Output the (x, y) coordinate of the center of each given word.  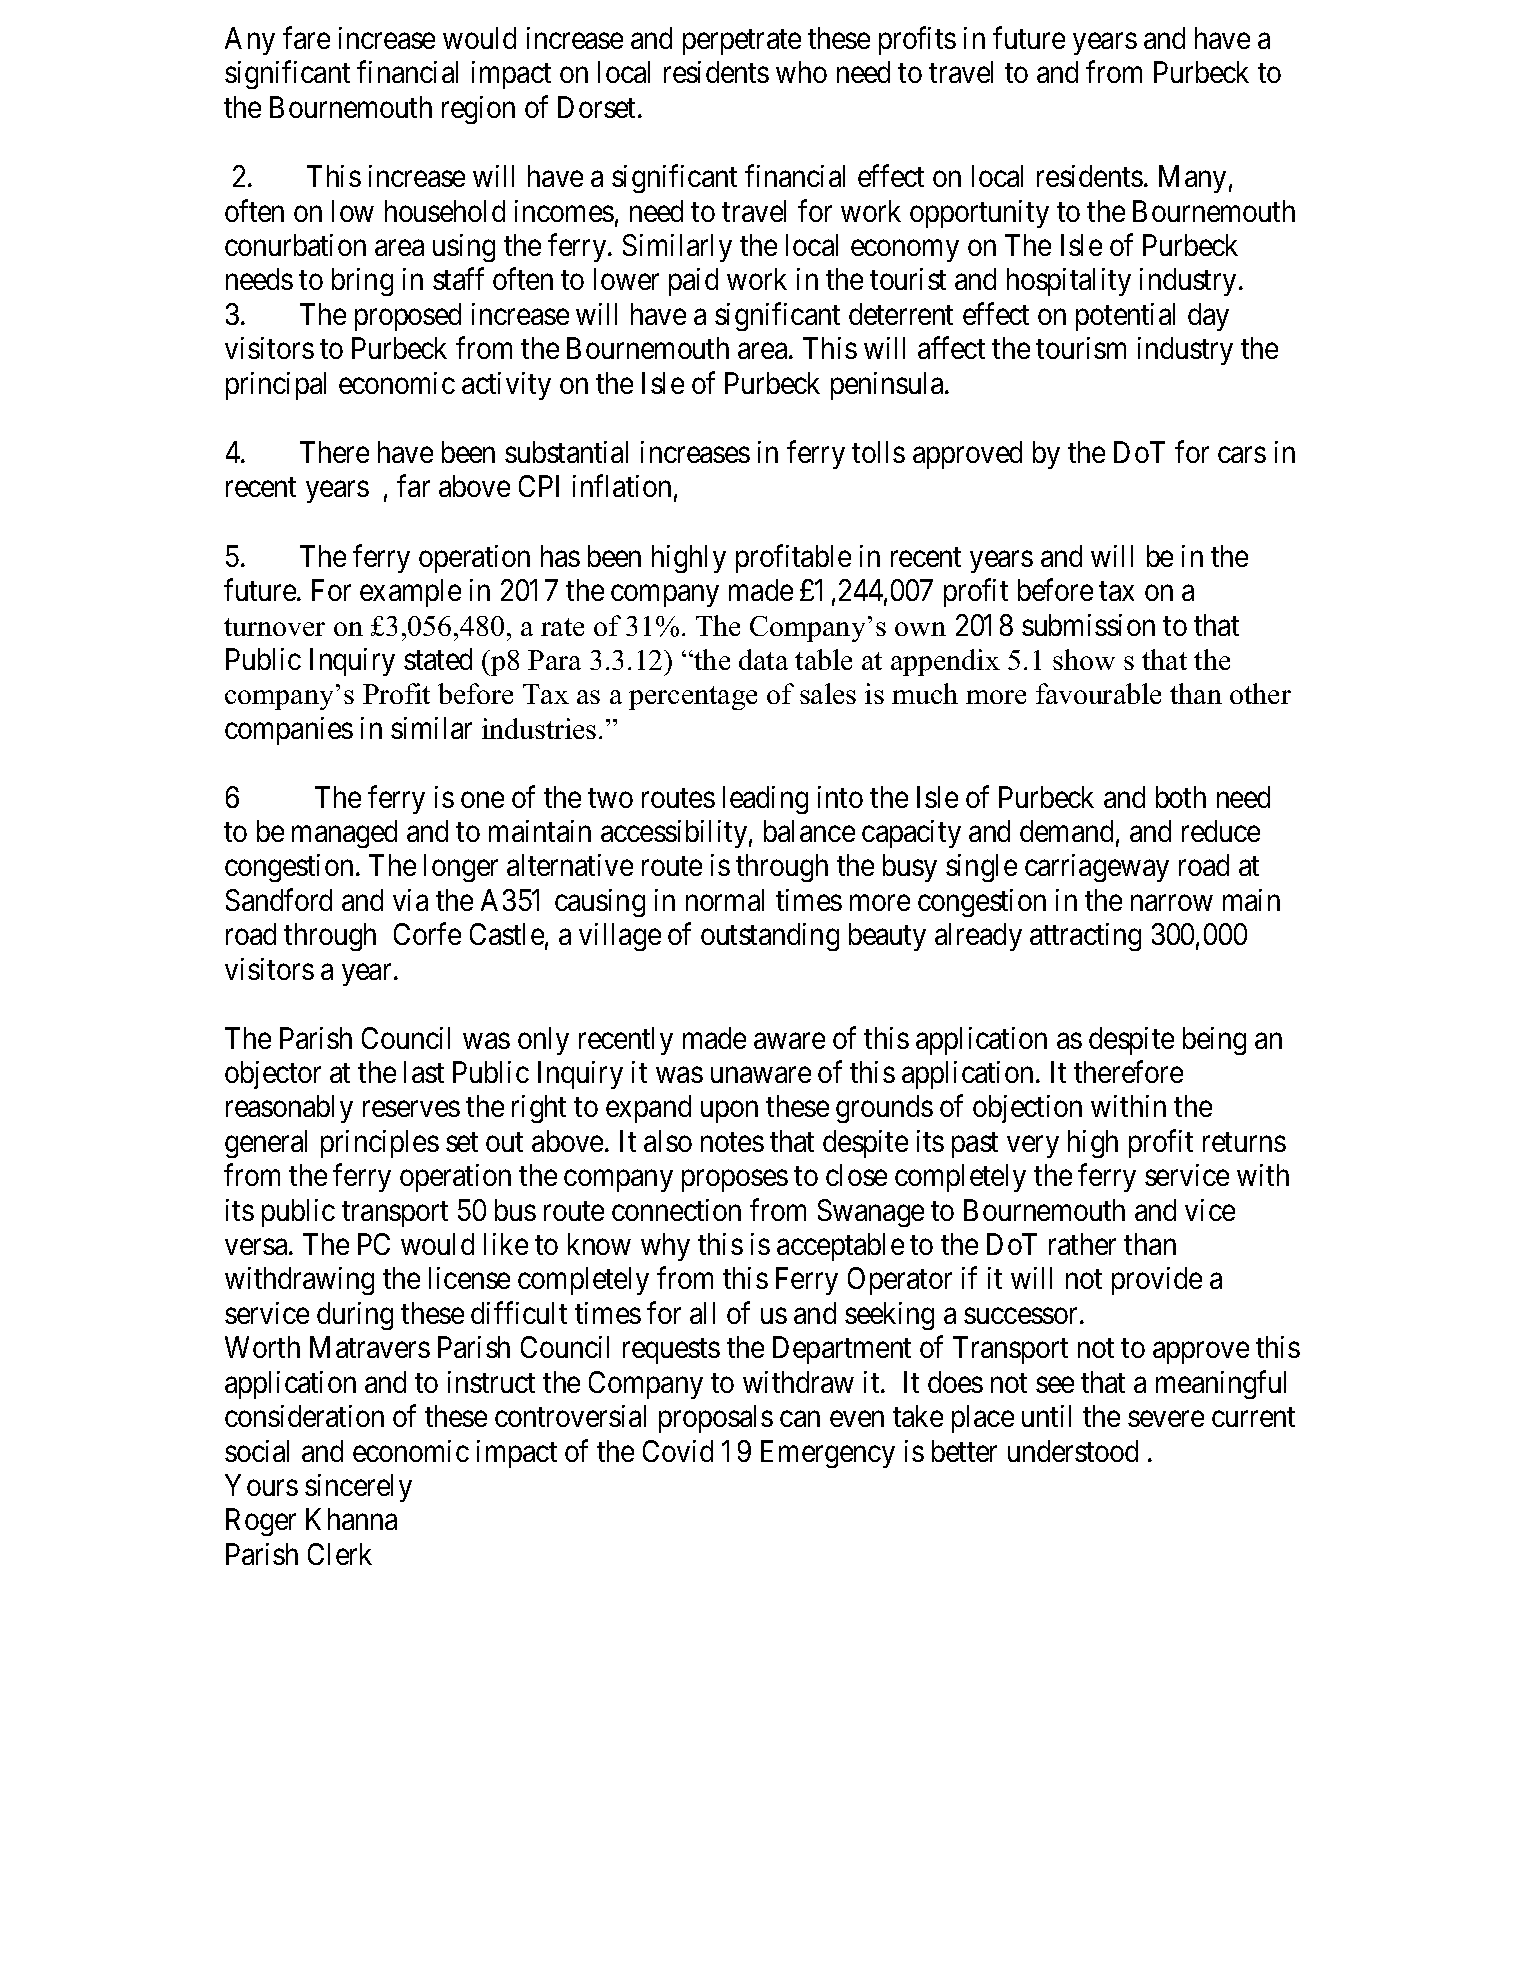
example (410, 593)
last (424, 1072)
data (763, 659)
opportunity (979, 214)
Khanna (351, 1519)
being (1214, 1041)
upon (729, 1112)
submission (1088, 625)
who (801, 72)
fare (306, 37)
